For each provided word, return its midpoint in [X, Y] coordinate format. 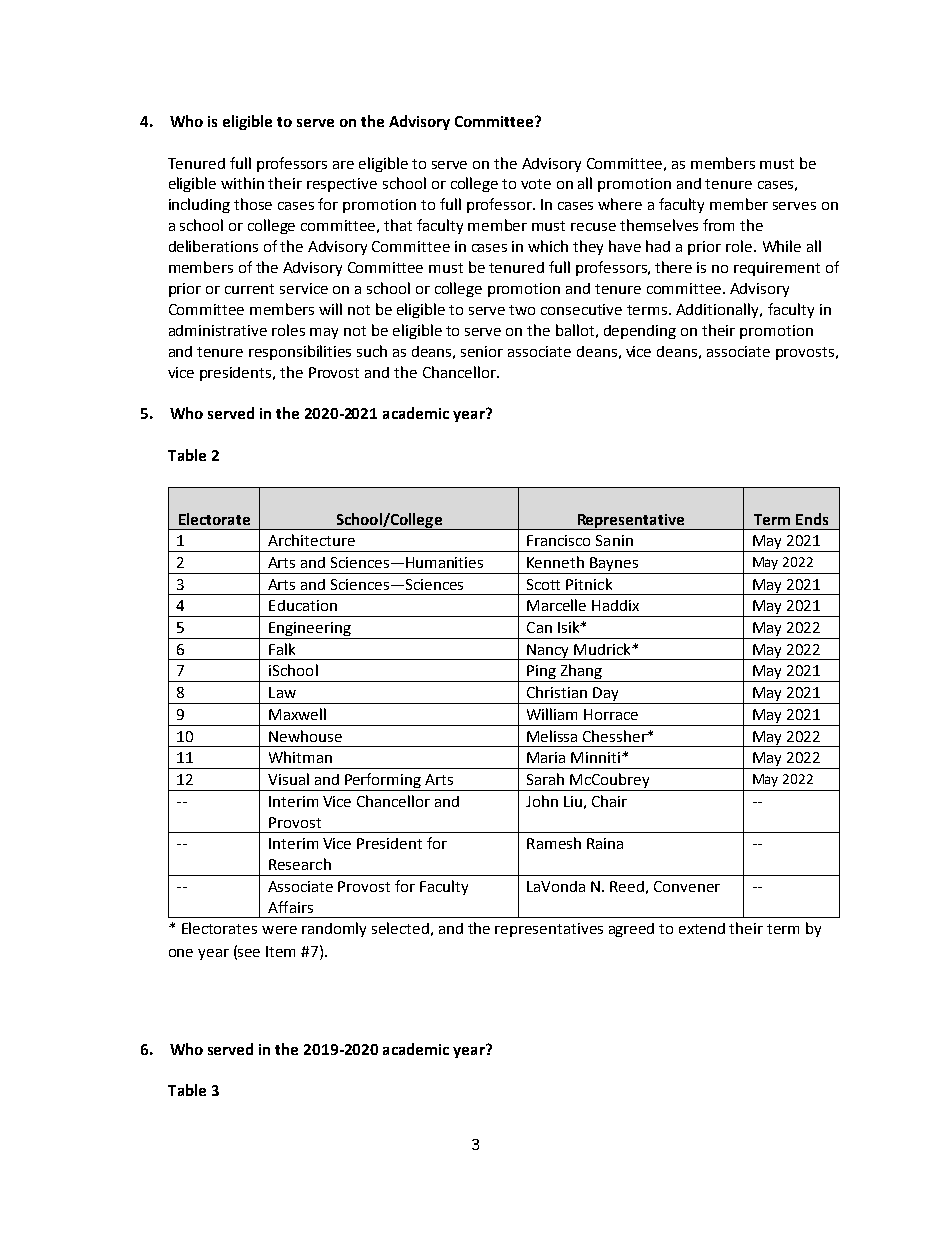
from [718, 225]
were [279, 930]
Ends [812, 519]
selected [400, 928]
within [242, 183]
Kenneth [555, 562]
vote [536, 184]
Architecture [311, 540]
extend [702, 928]
